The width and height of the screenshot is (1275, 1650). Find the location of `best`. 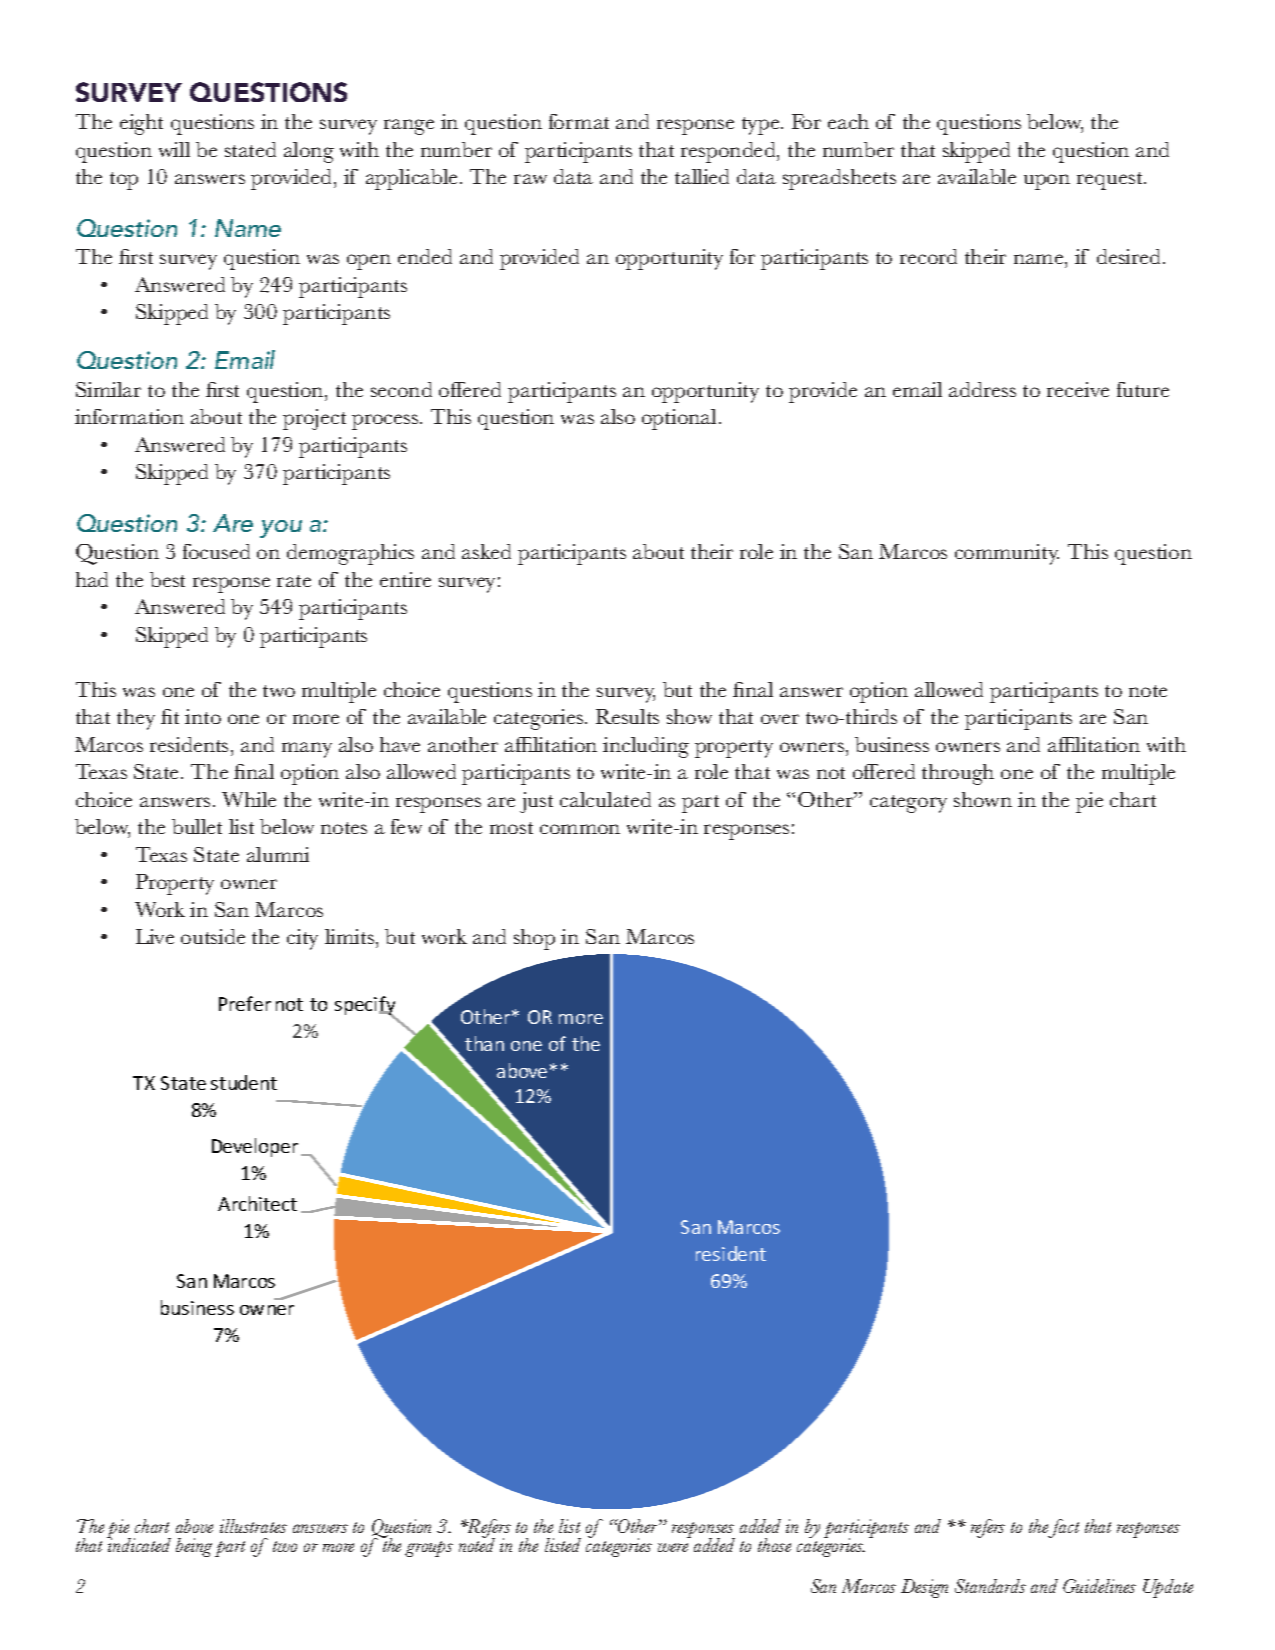

best is located at coordinates (167, 579).
